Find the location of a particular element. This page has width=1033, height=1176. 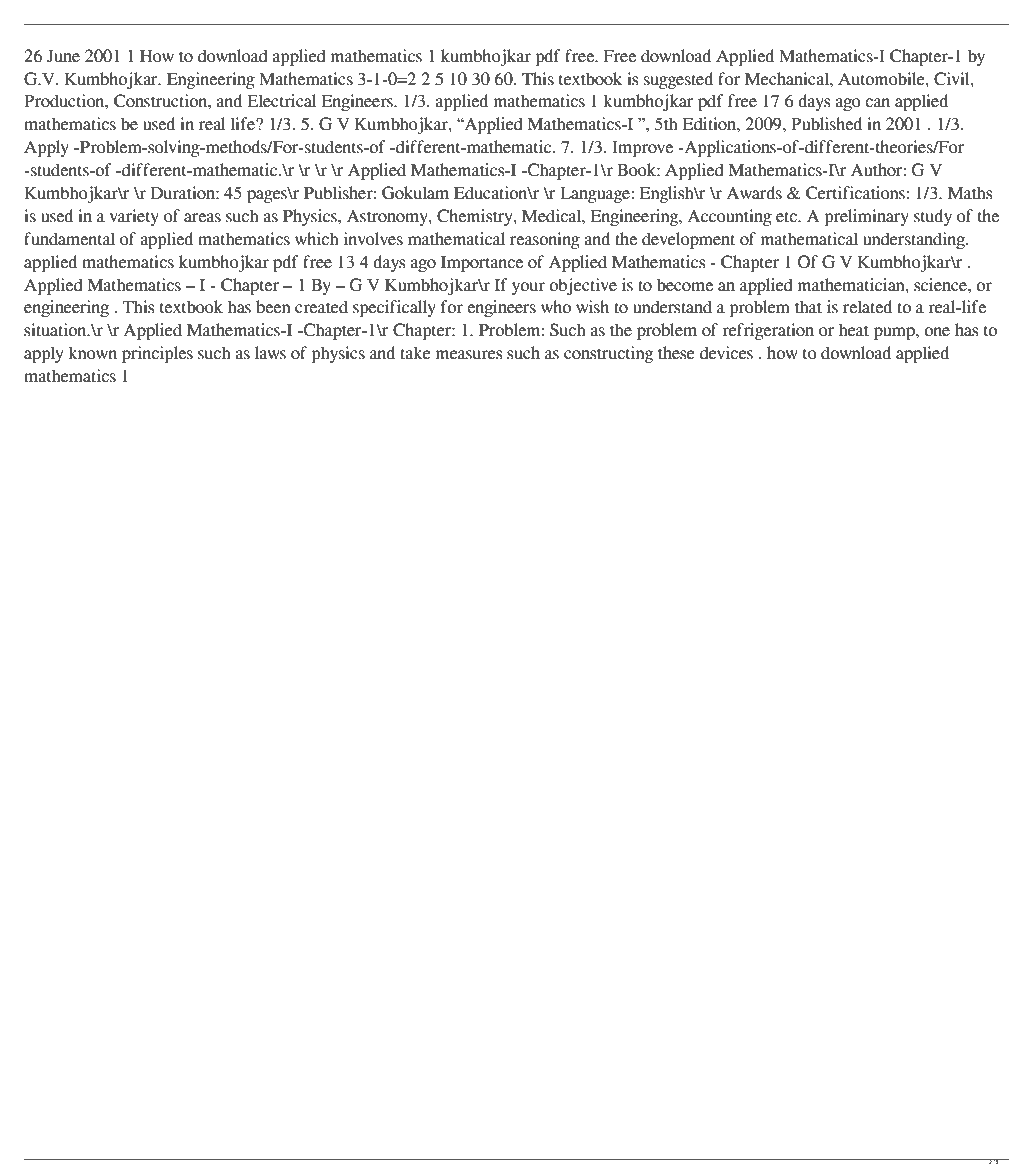

Mechanical is located at coordinates (788, 79).
